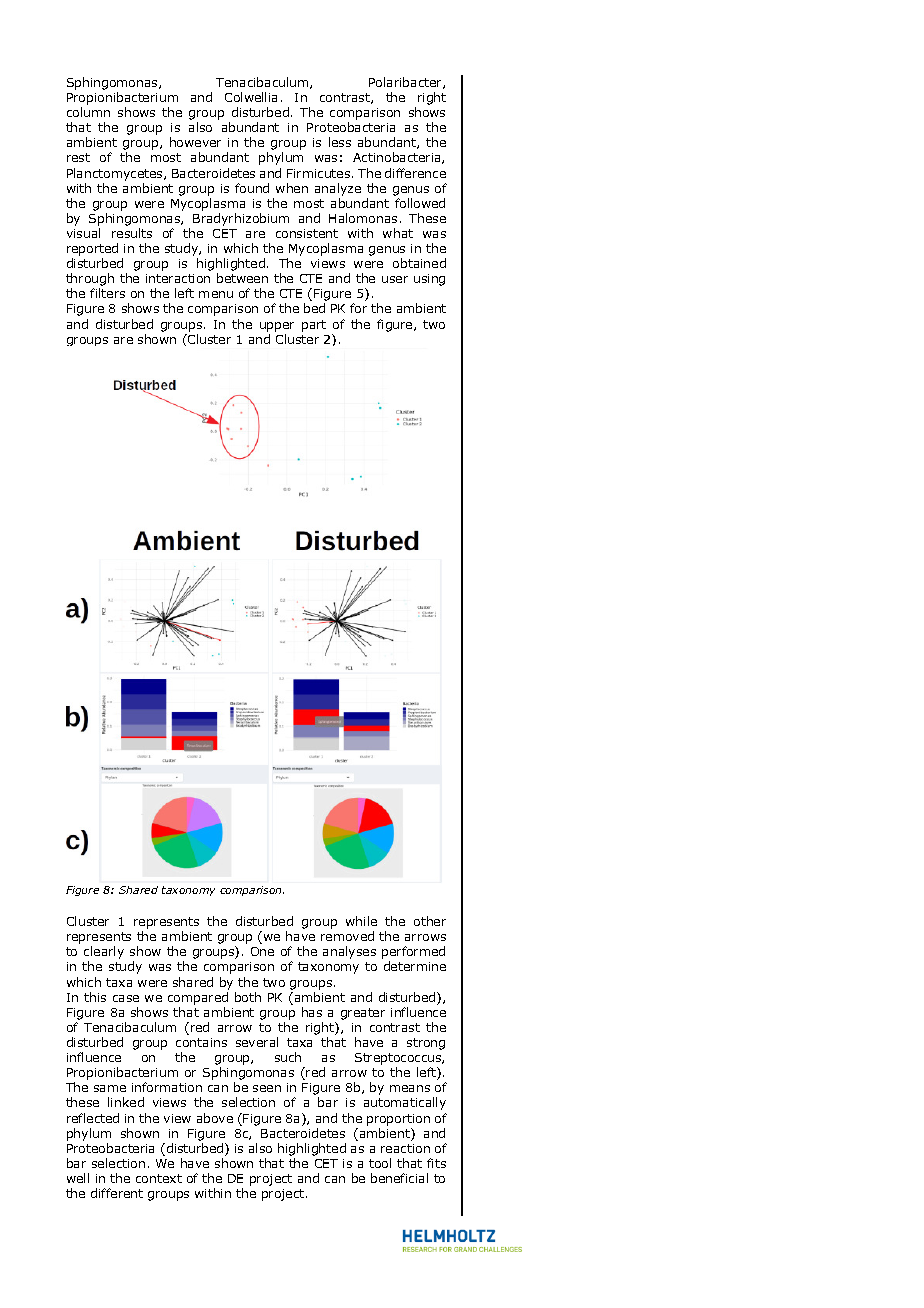 This screenshot has width=924, height=1308. I want to click on Actinobacteria, so click(398, 158).
